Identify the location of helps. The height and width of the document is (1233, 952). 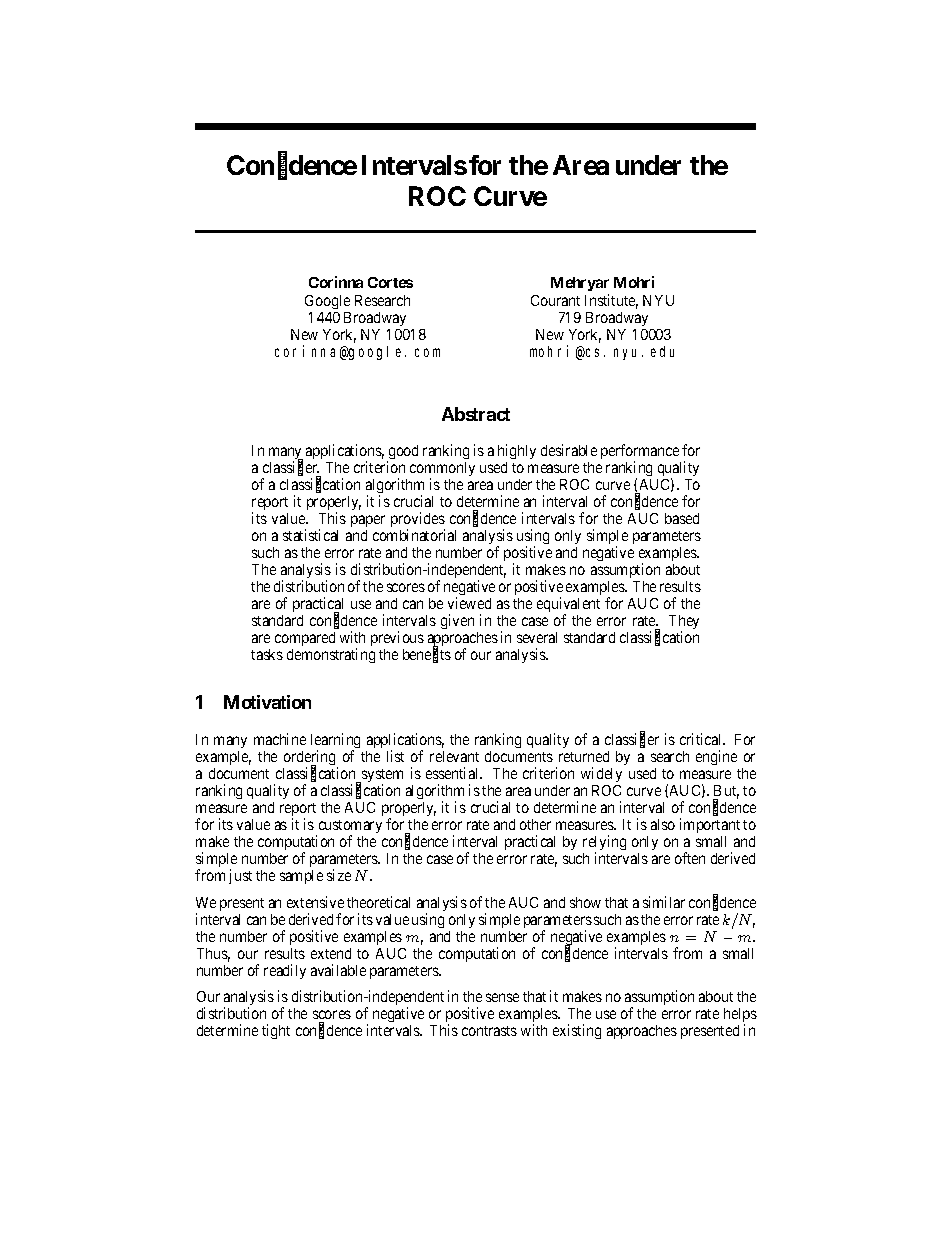
(740, 1017).
